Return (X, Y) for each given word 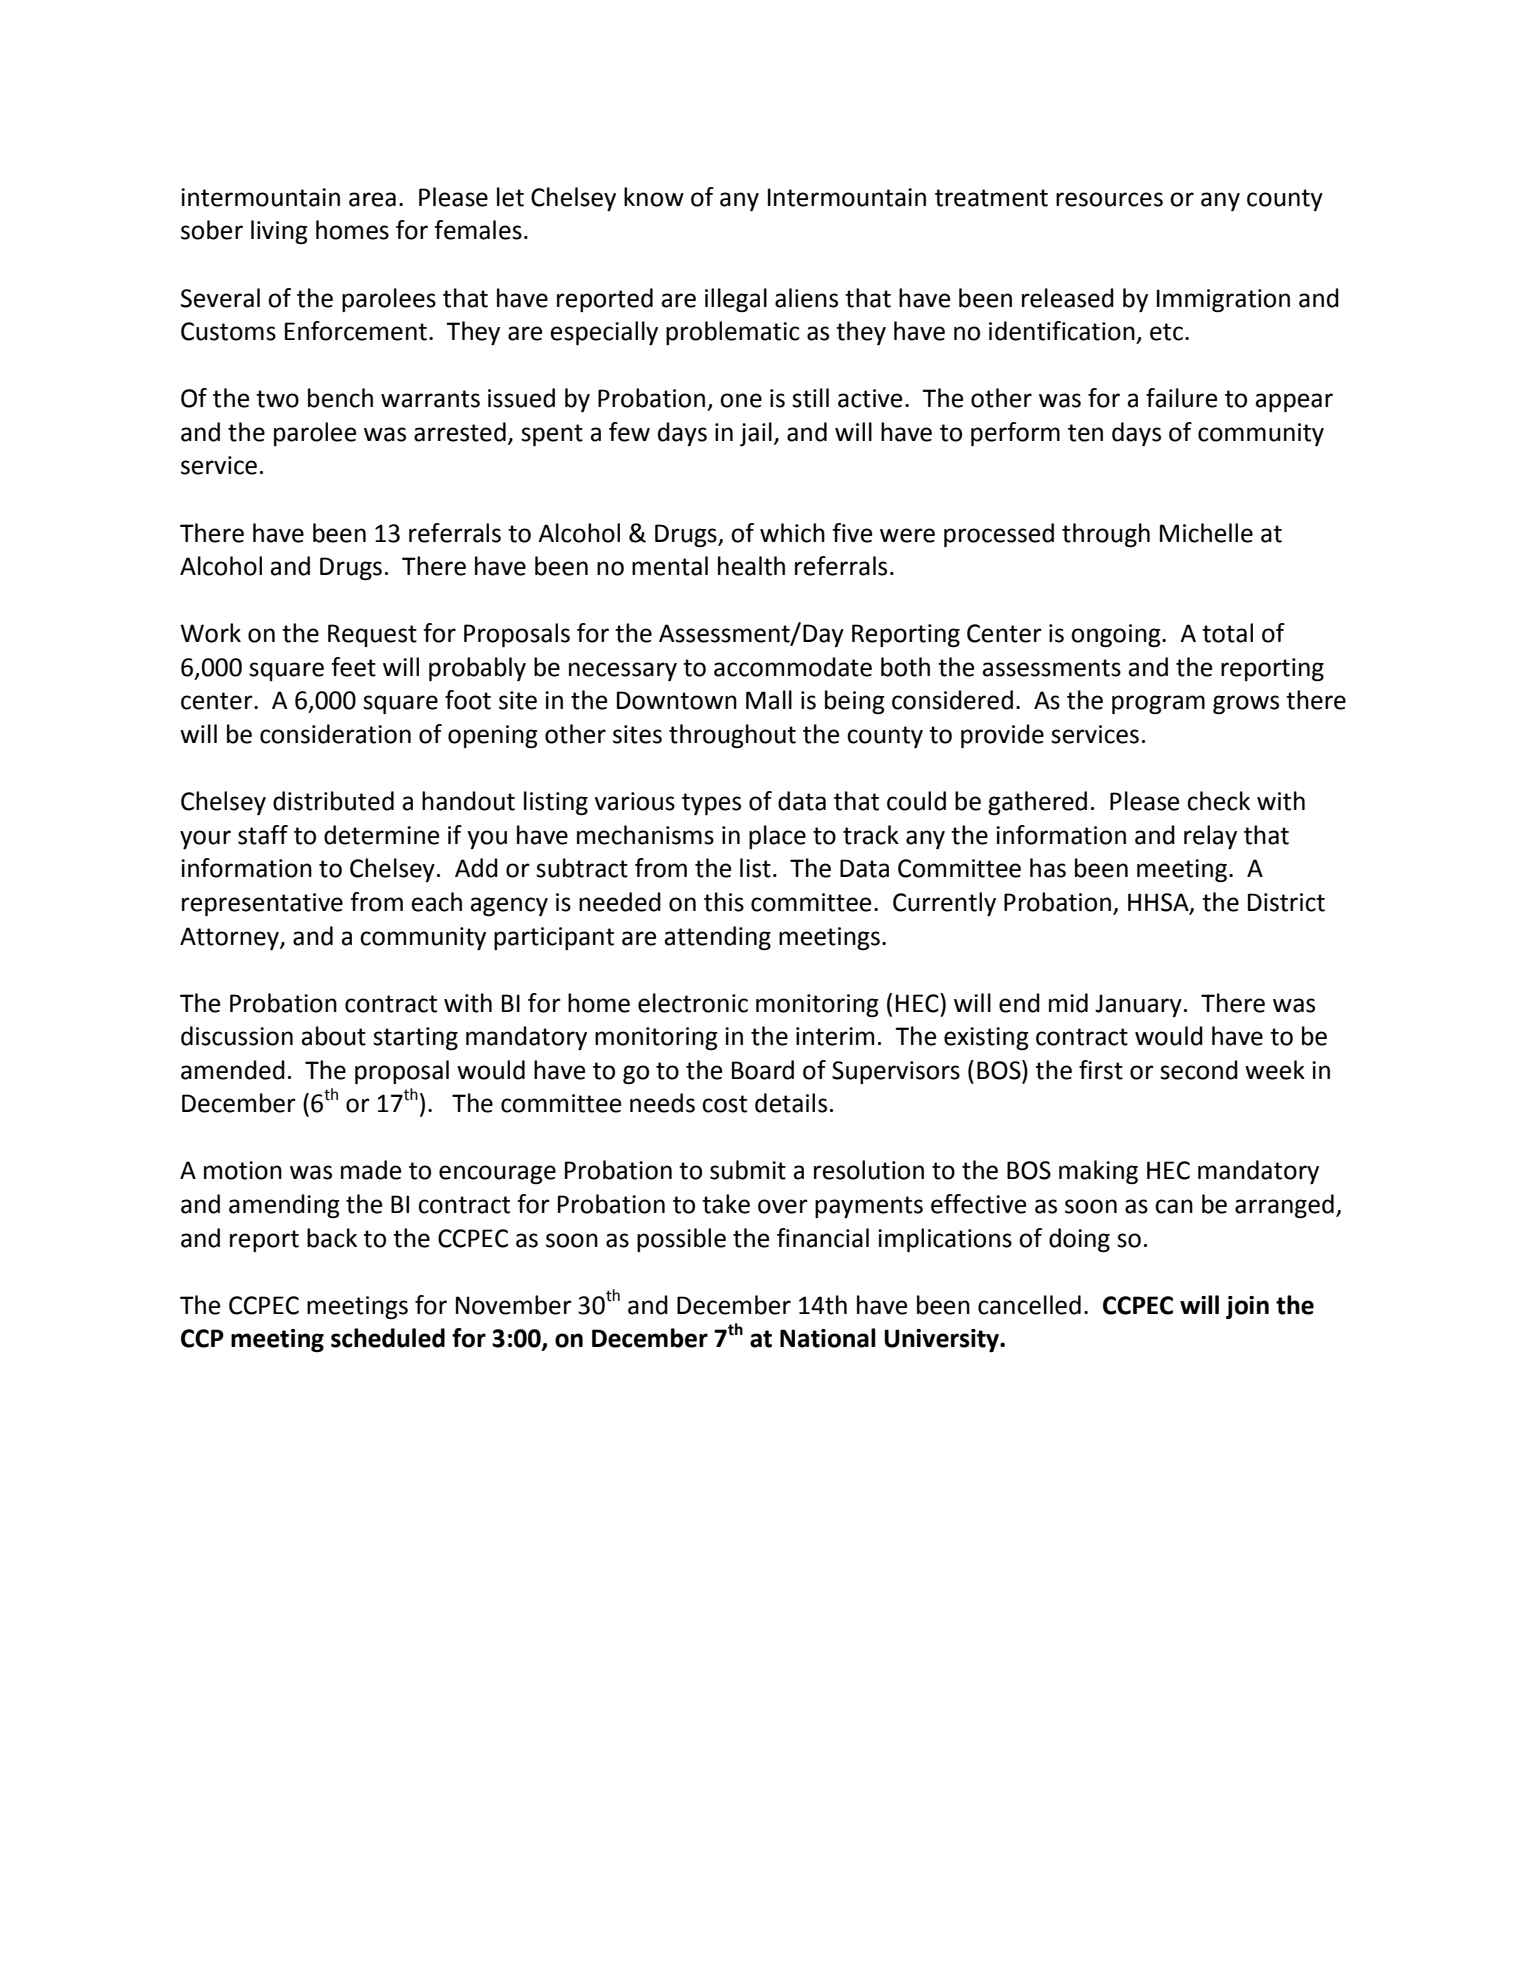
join (1247, 1307)
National (828, 1338)
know (654, 197)
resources (1109, 199)
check (1218, 801)
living (279, 232)
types (711, 804)
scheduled (388, 1338)
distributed (333, 801)
